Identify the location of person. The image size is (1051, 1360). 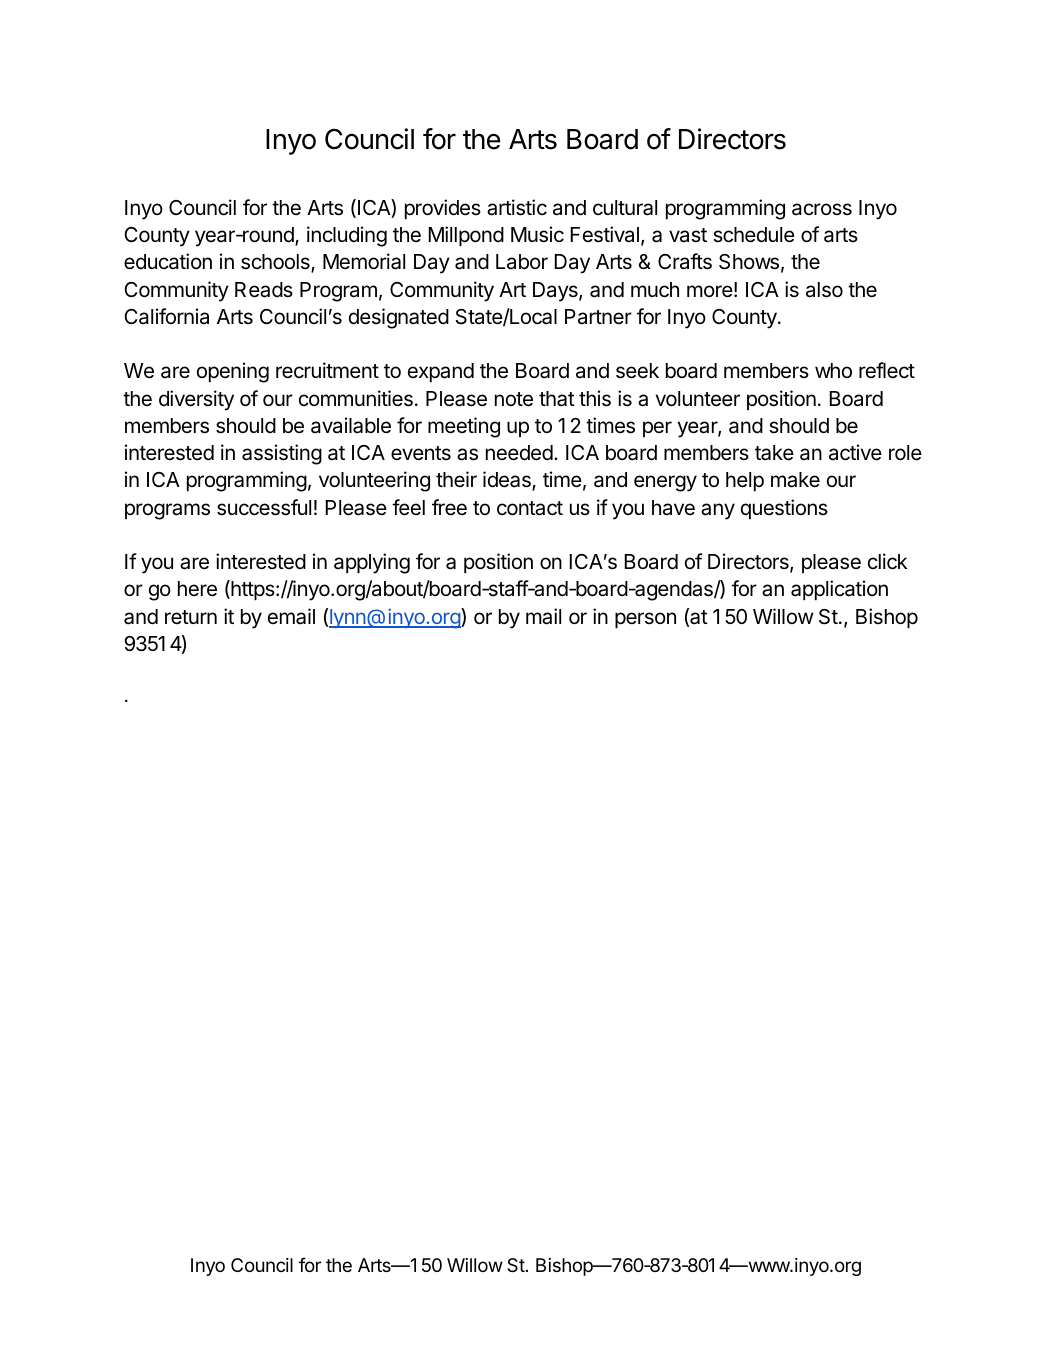
(645, 620).
